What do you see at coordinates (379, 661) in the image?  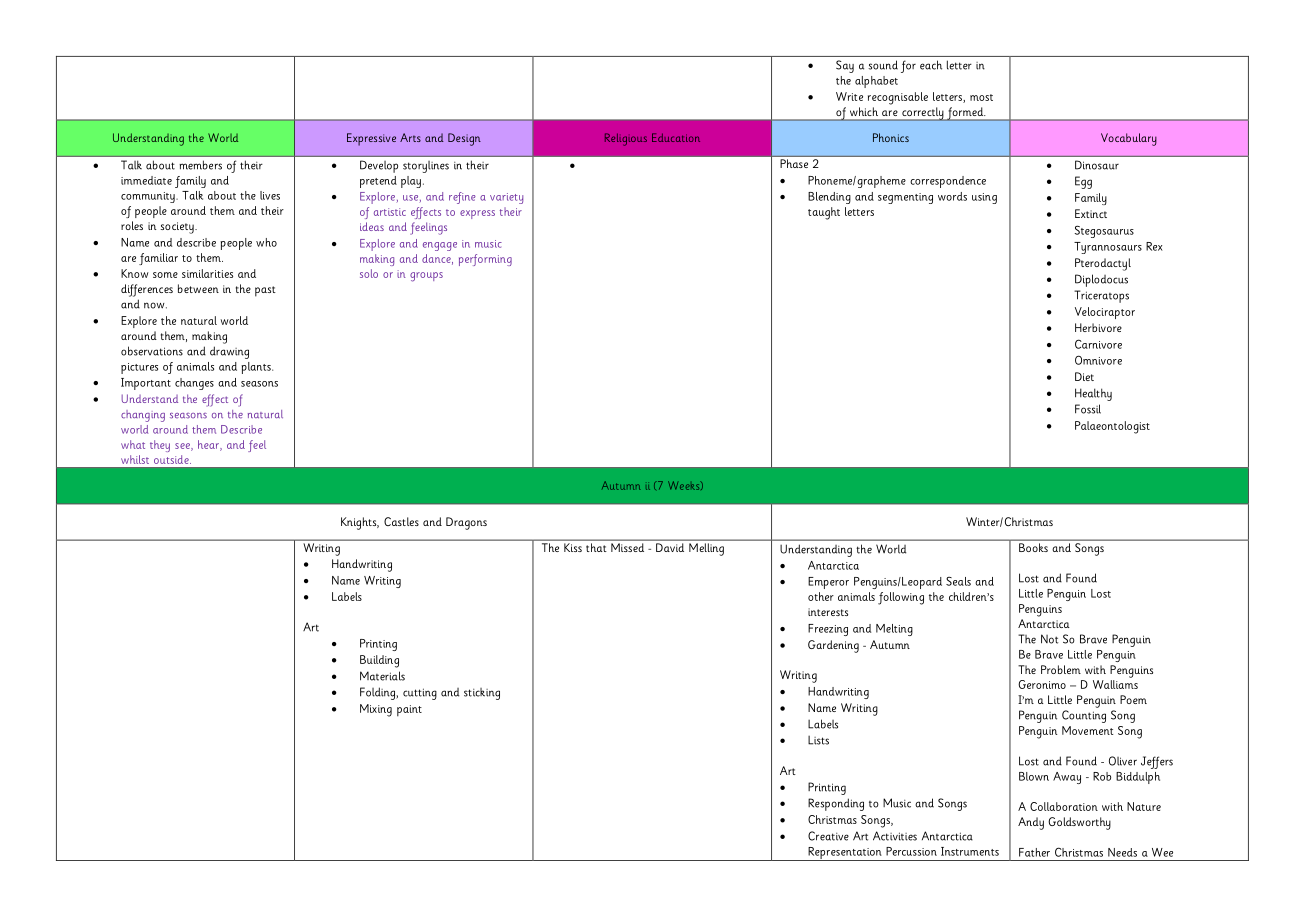 I see `Building` at bounding box center [379, 661].
